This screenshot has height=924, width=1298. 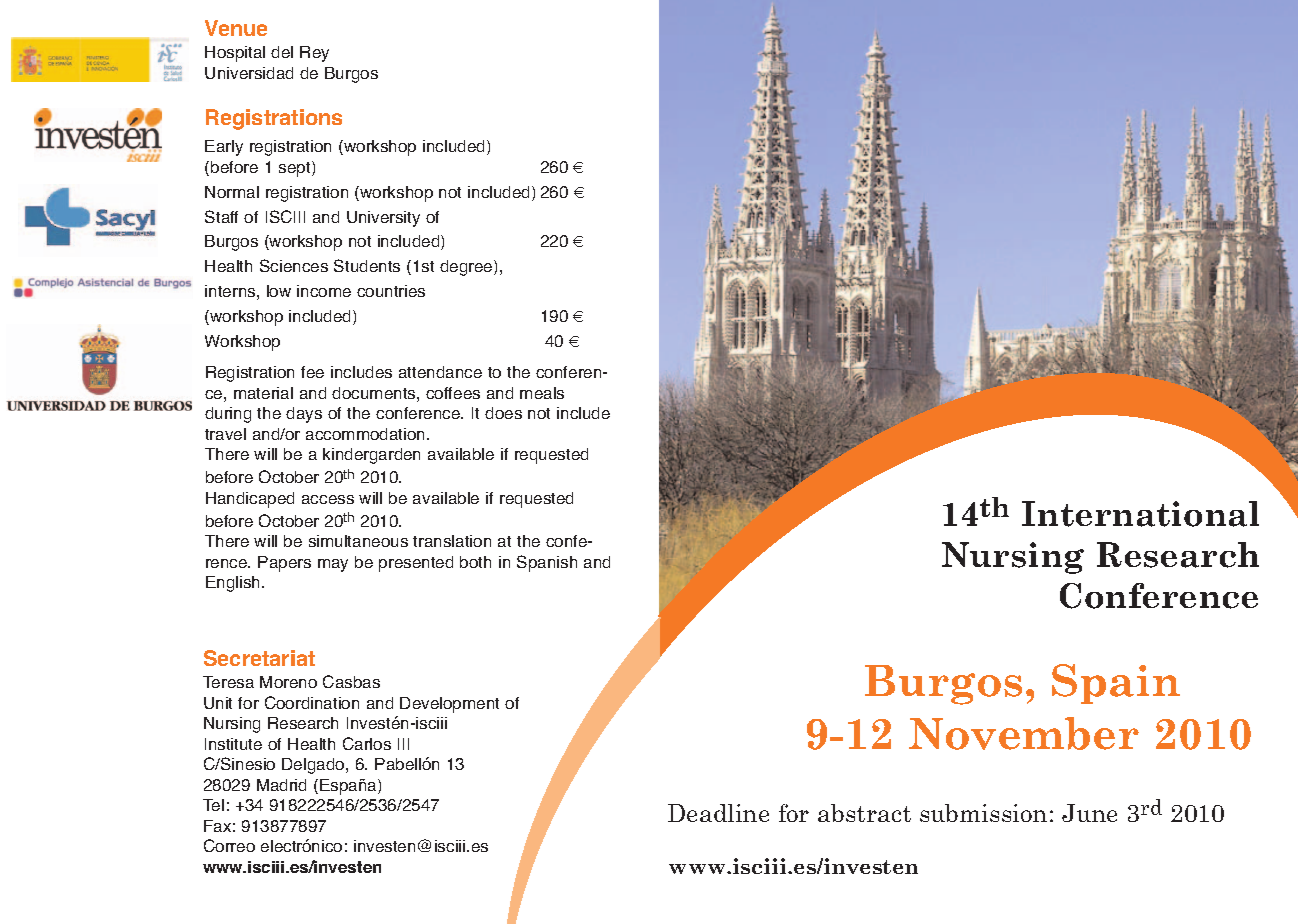 What do you see at coordinates (367, 434) in the screenshot?
I see `accommodation` at bounding box center [367, 434].
